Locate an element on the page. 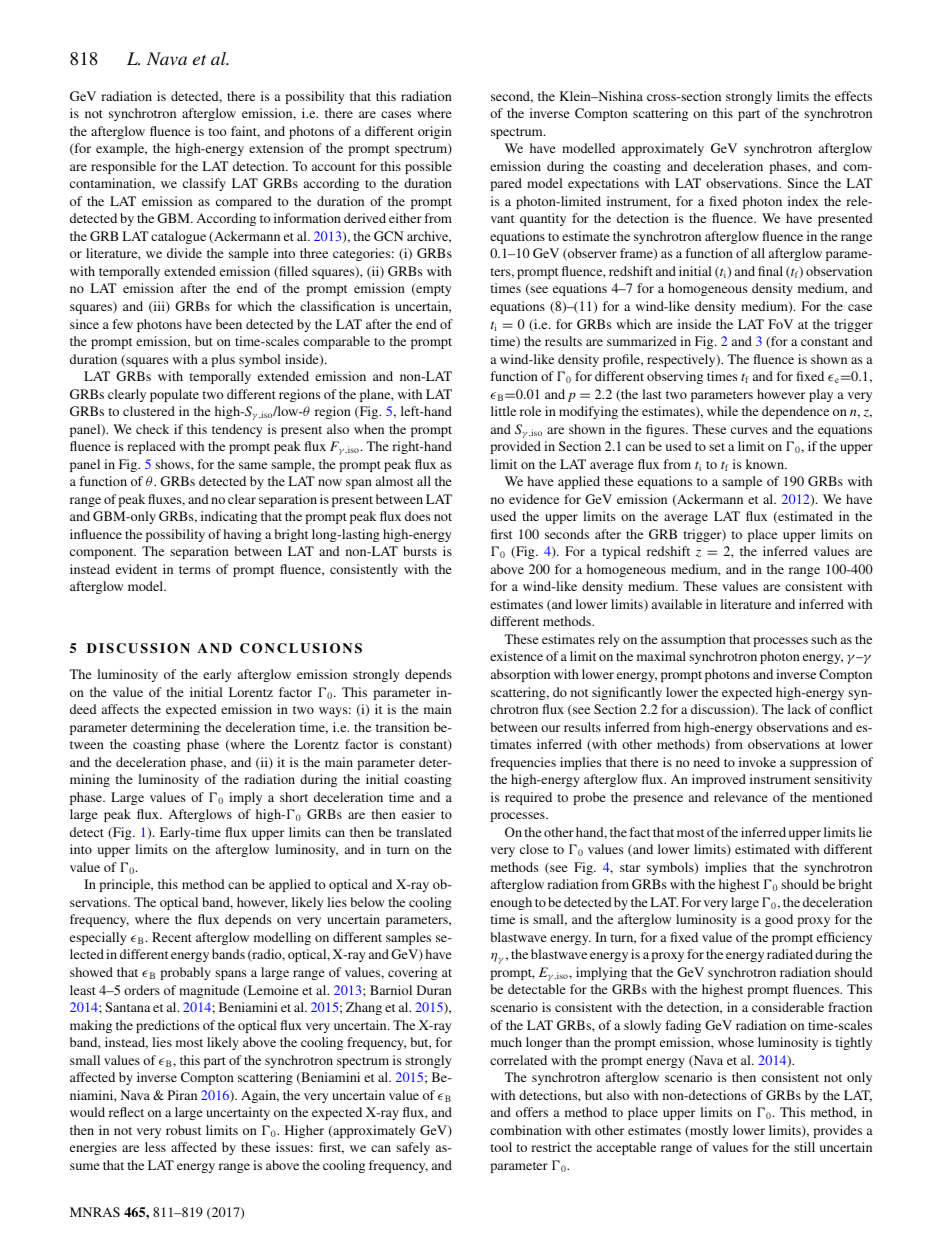  final is located at coordinates (770, 271).
